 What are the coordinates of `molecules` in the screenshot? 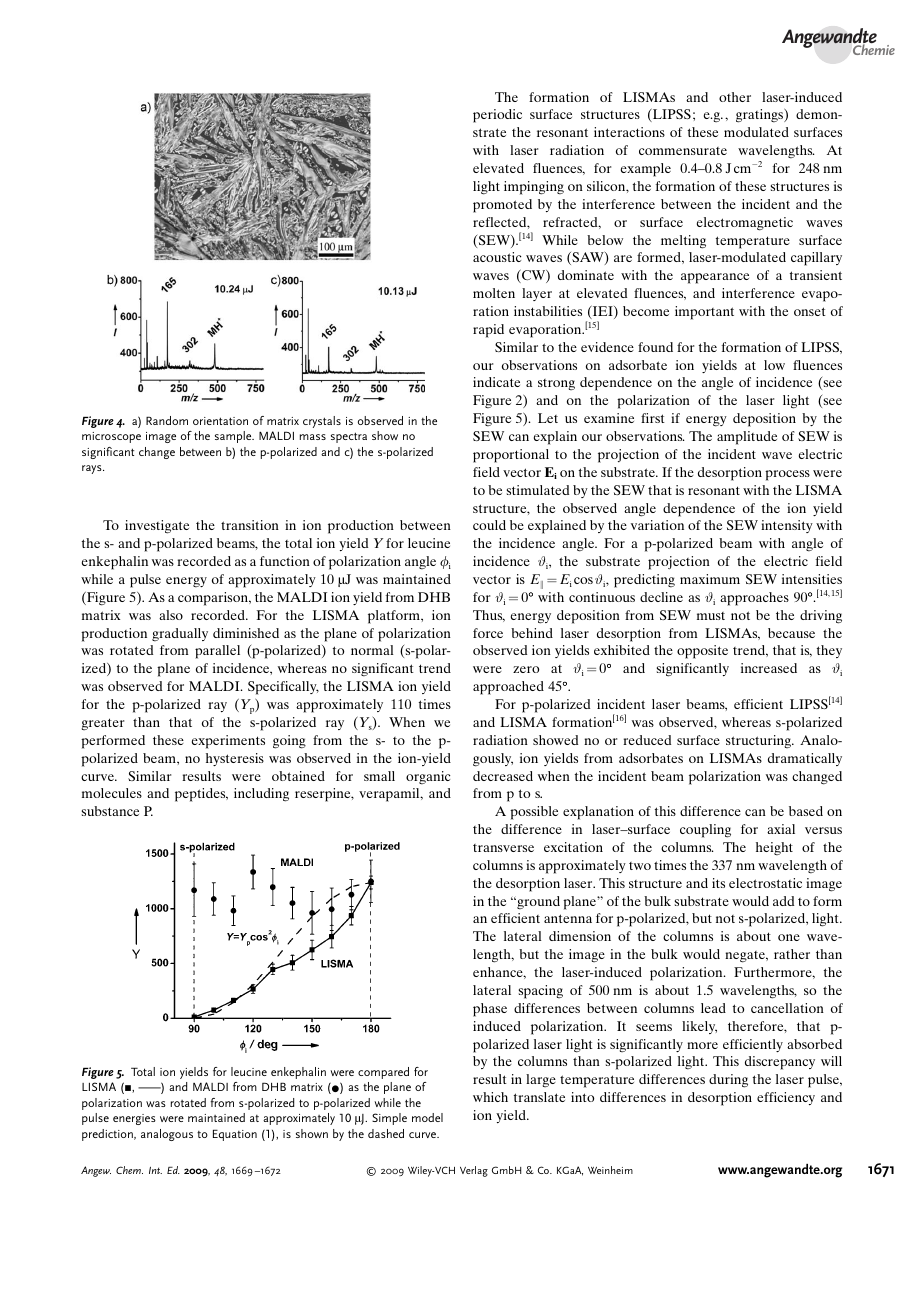 It's located at (112, 793).
